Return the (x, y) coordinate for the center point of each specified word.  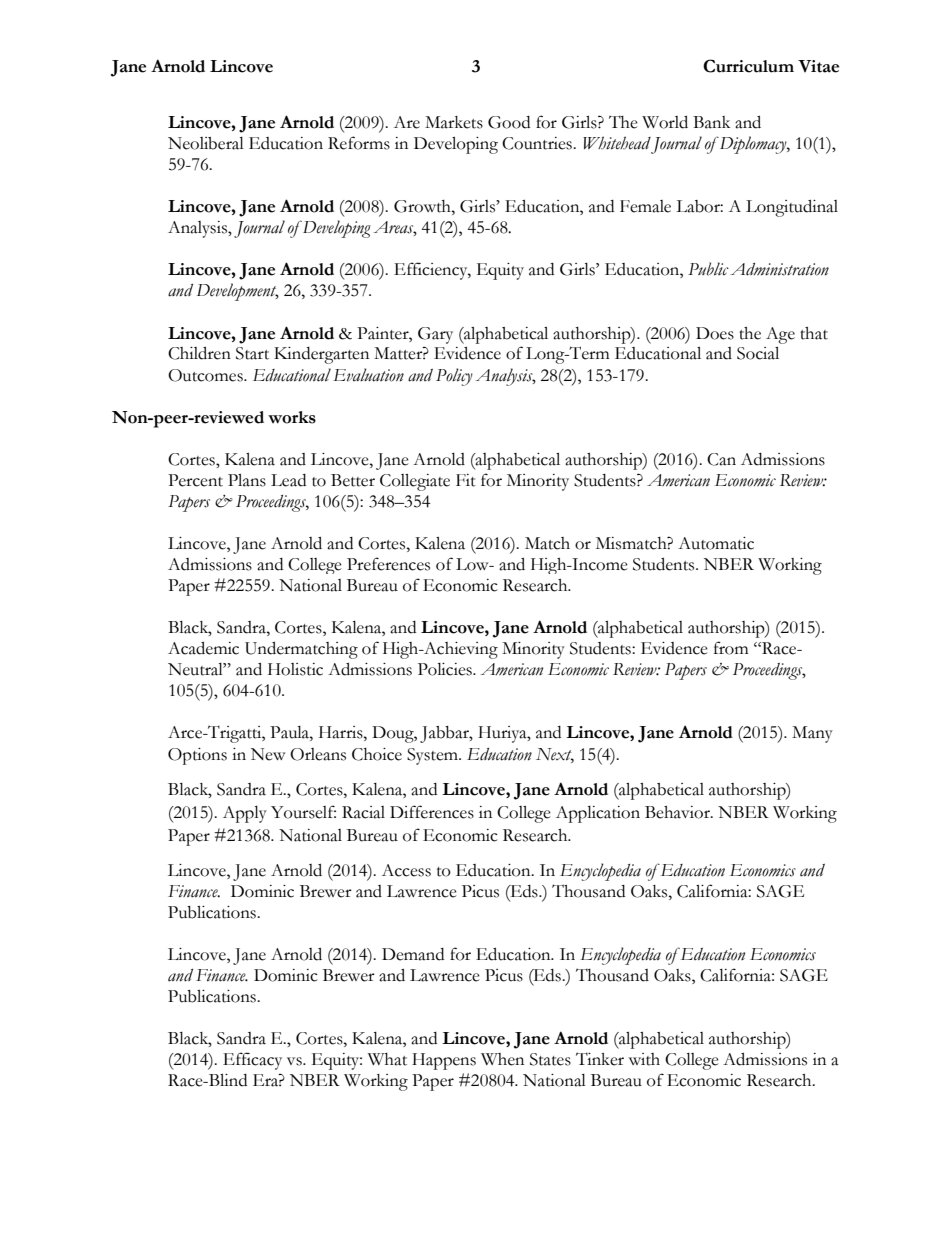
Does (715, 333)
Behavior (678, 812)
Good (509, 122)
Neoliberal (206, 143)
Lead (288, 480)
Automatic (716, 543)
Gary (435, 335)
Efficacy (252, 1061)
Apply (245, 814)
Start (252, 353)
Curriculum (748, 66)
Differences (432, 812)
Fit (466, 480)
